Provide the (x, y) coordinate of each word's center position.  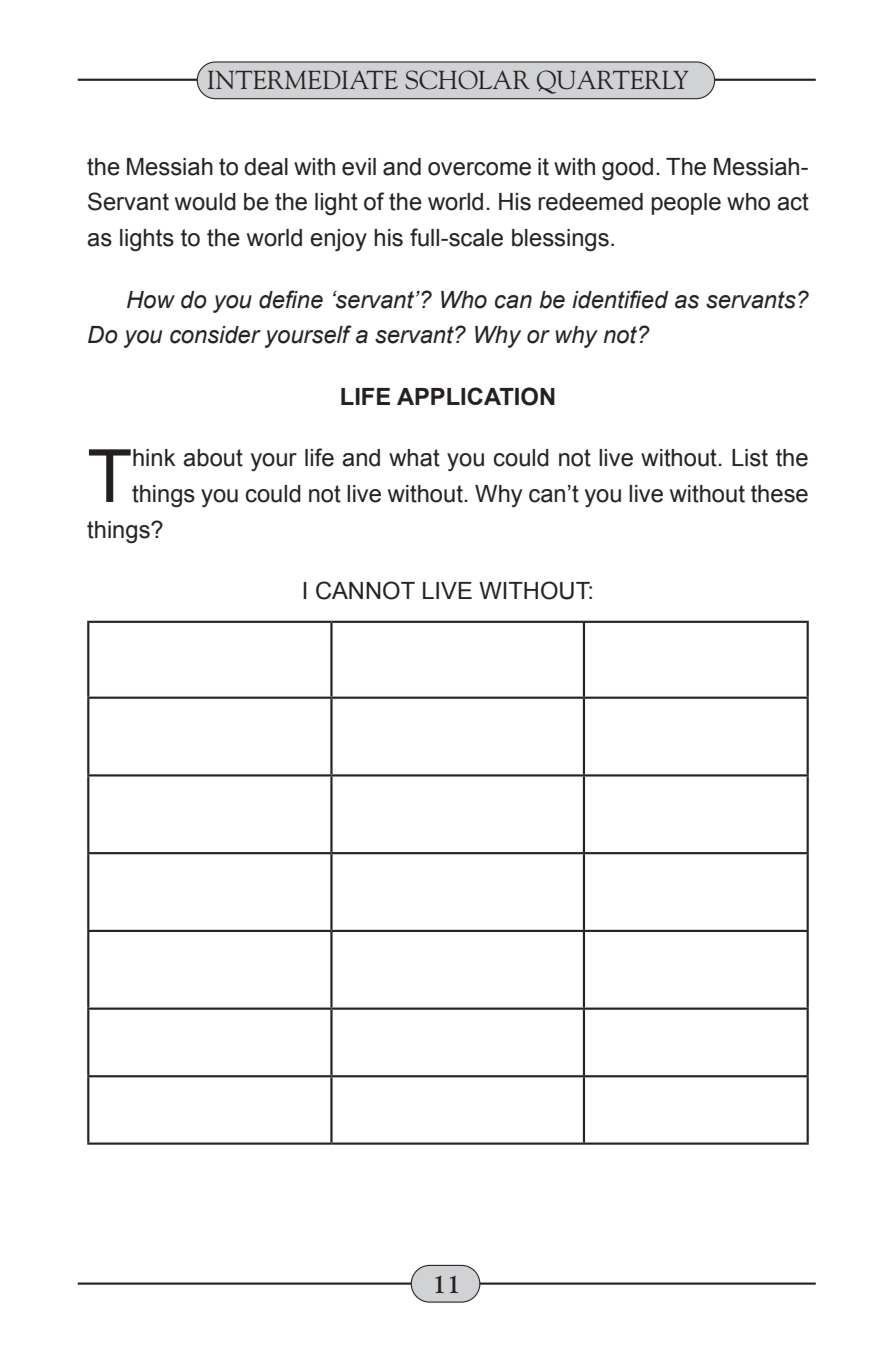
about (213, 458)
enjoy (338, 240)
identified (620, 299)
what (414, 458)
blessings (560, 240)
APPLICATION (476, 396)
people (686, 204)
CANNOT (365, 590)
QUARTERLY (612, 82)
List (750, 458)
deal (266, 167)
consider (215, 335)
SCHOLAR (467, 80)
